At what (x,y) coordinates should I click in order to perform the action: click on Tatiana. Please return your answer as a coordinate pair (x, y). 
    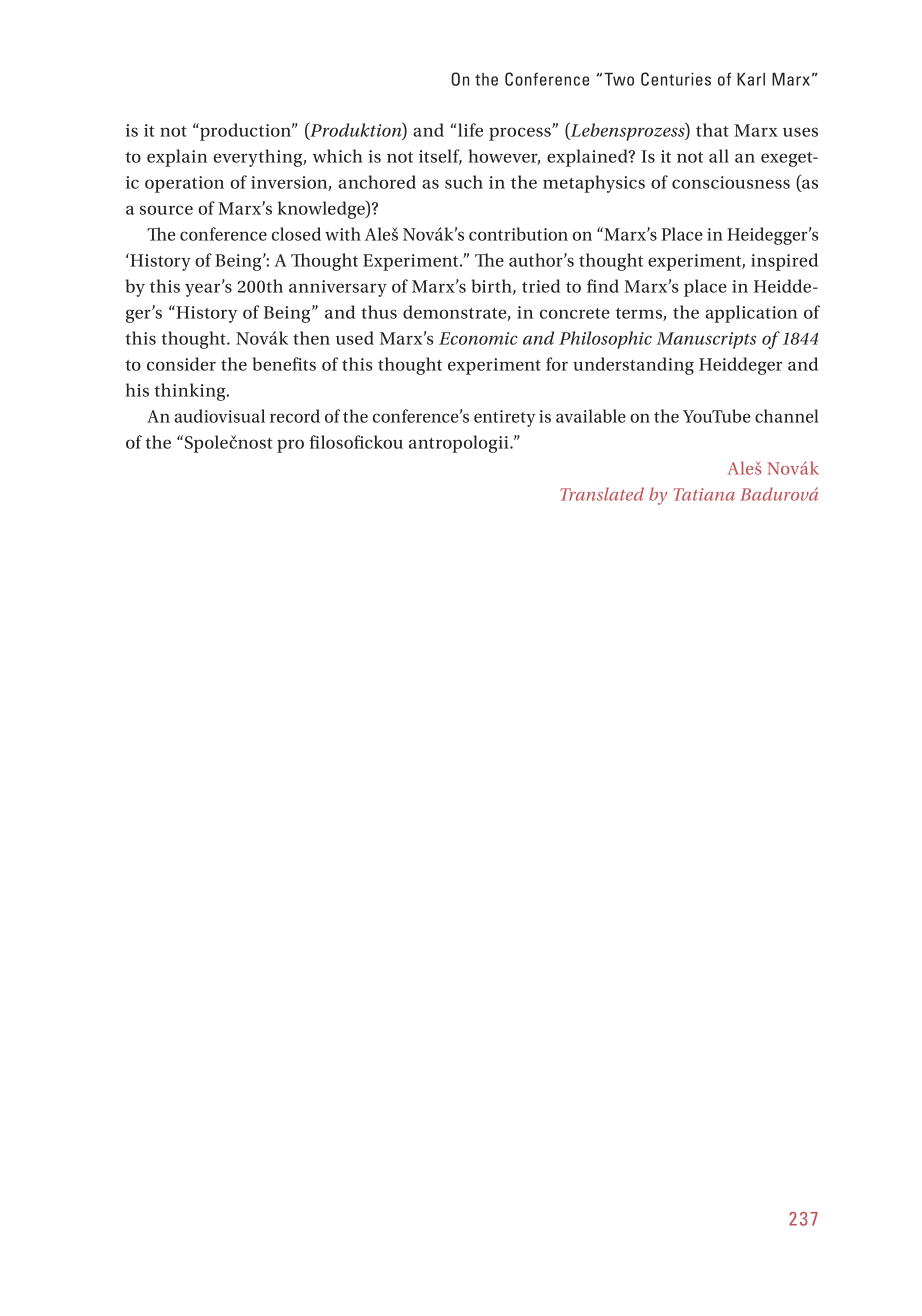
    Looking at the image, I should click on (704, 494).
